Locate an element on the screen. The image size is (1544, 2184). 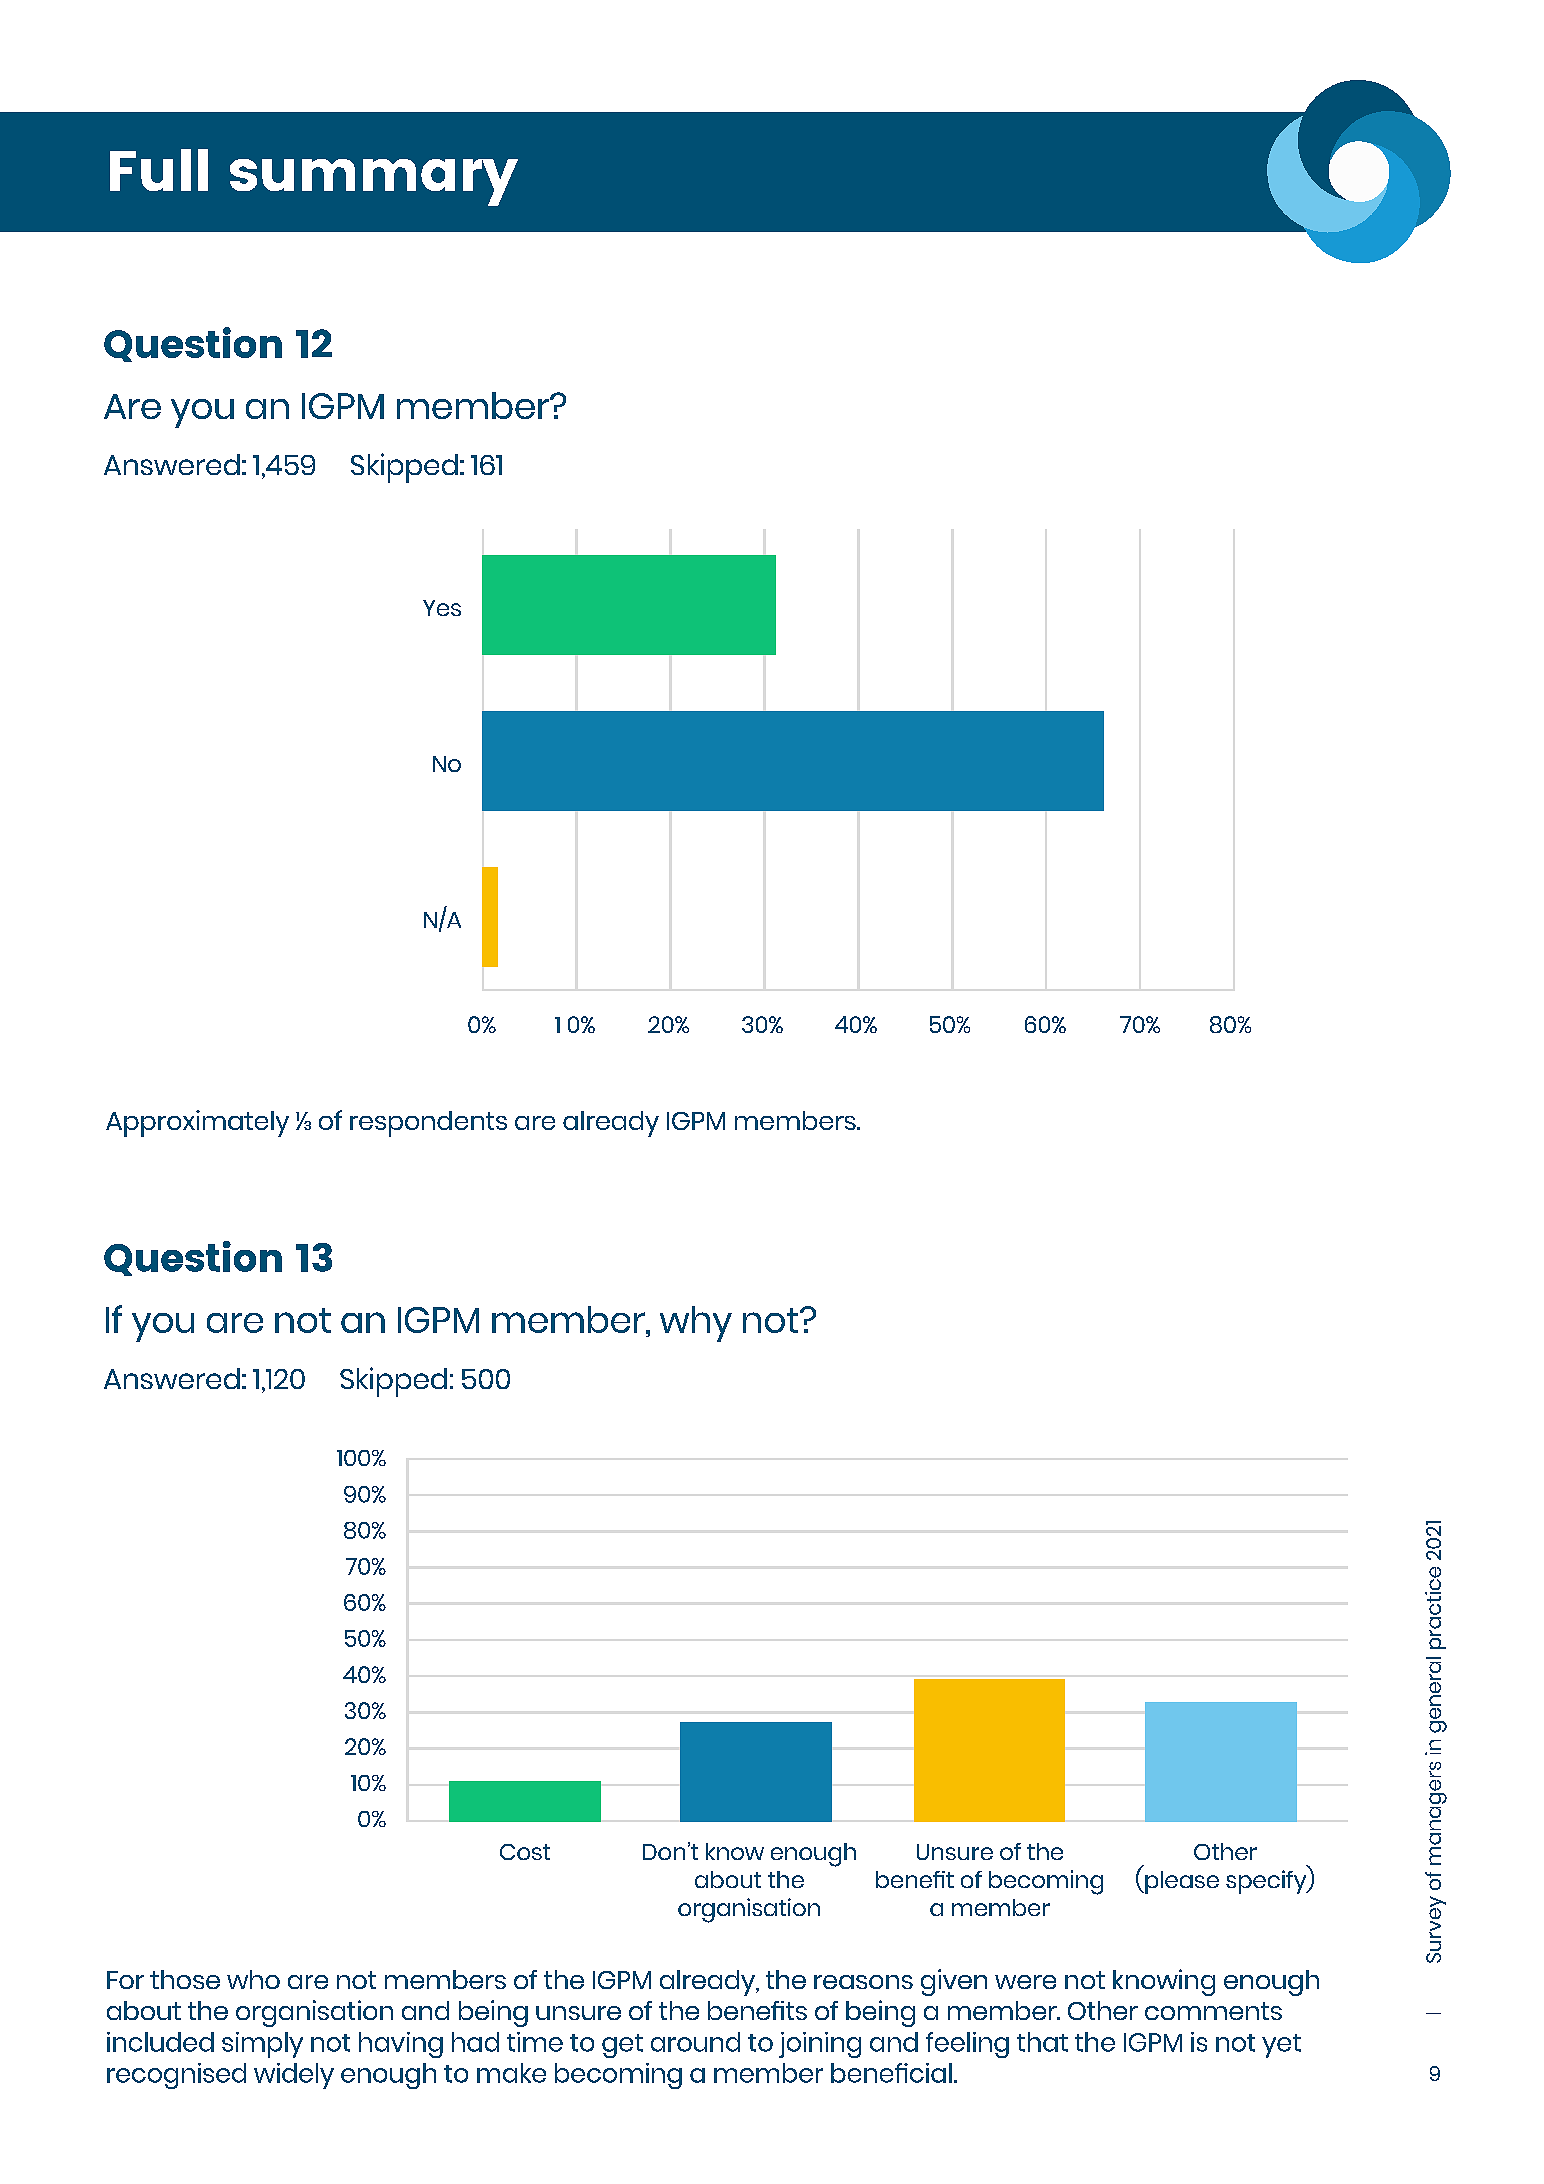
why is located at coordinates (696, 1324).
